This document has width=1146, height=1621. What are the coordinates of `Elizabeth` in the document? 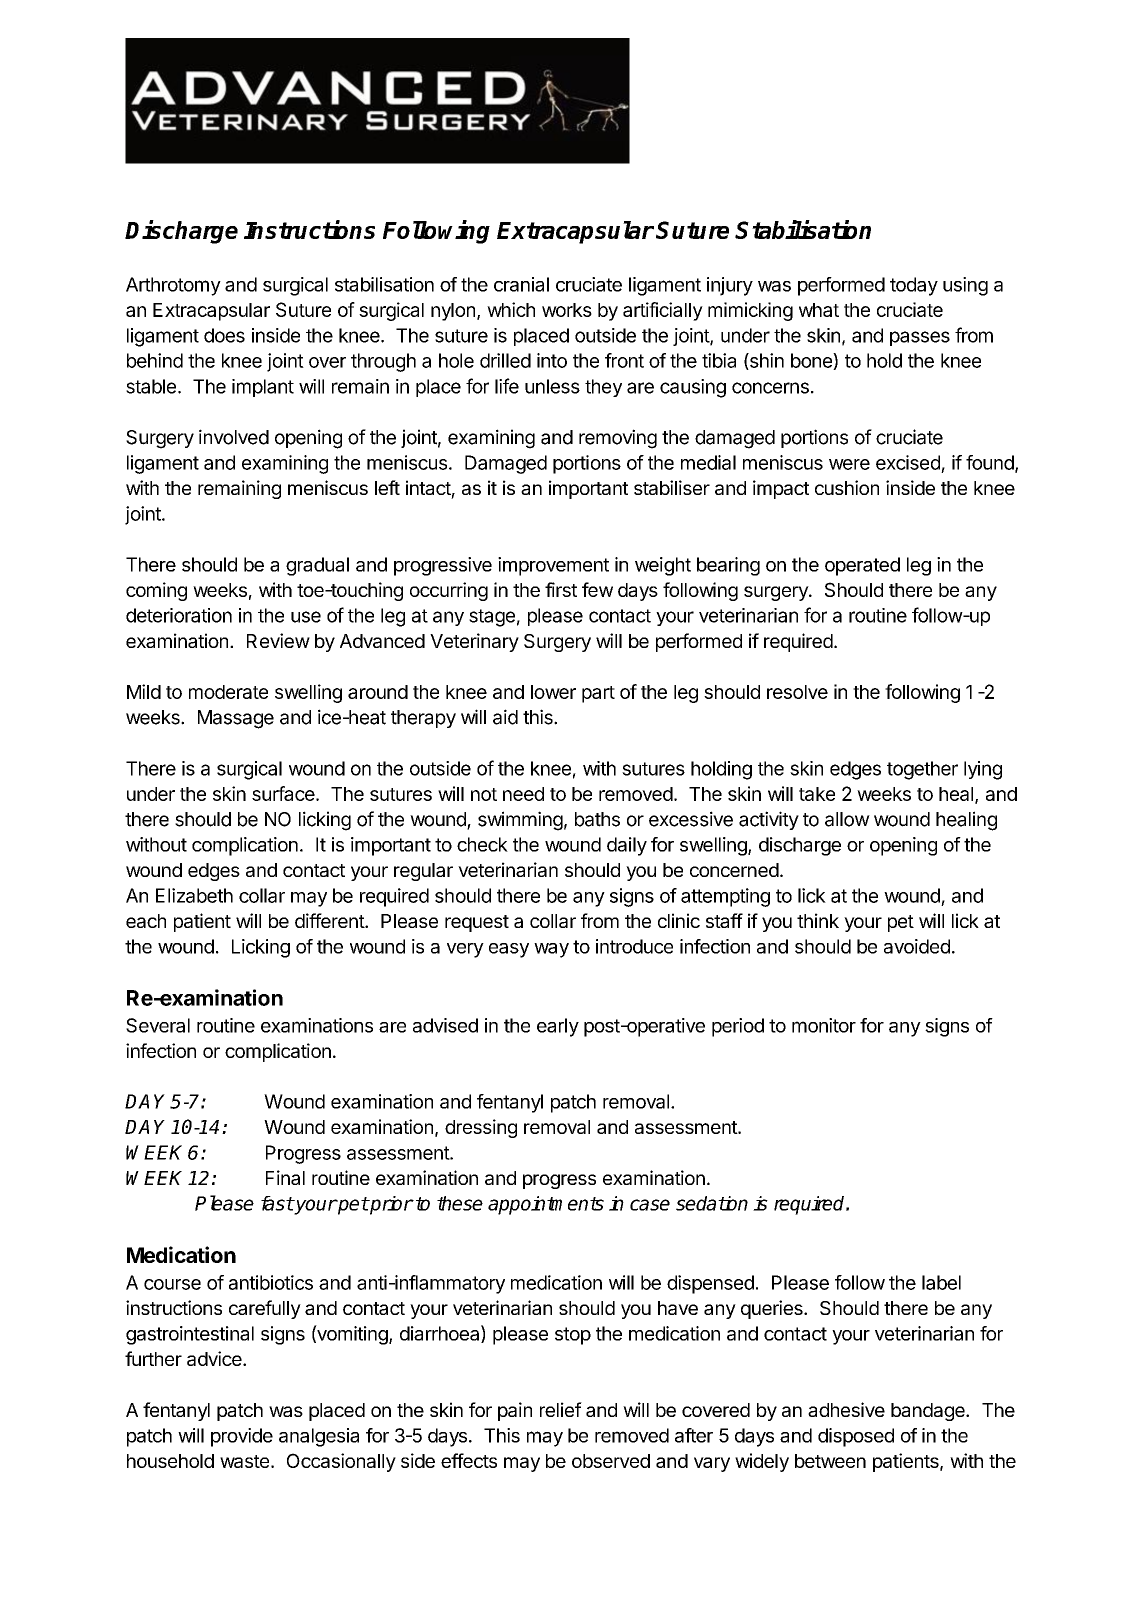 It's located at (194, 895).
